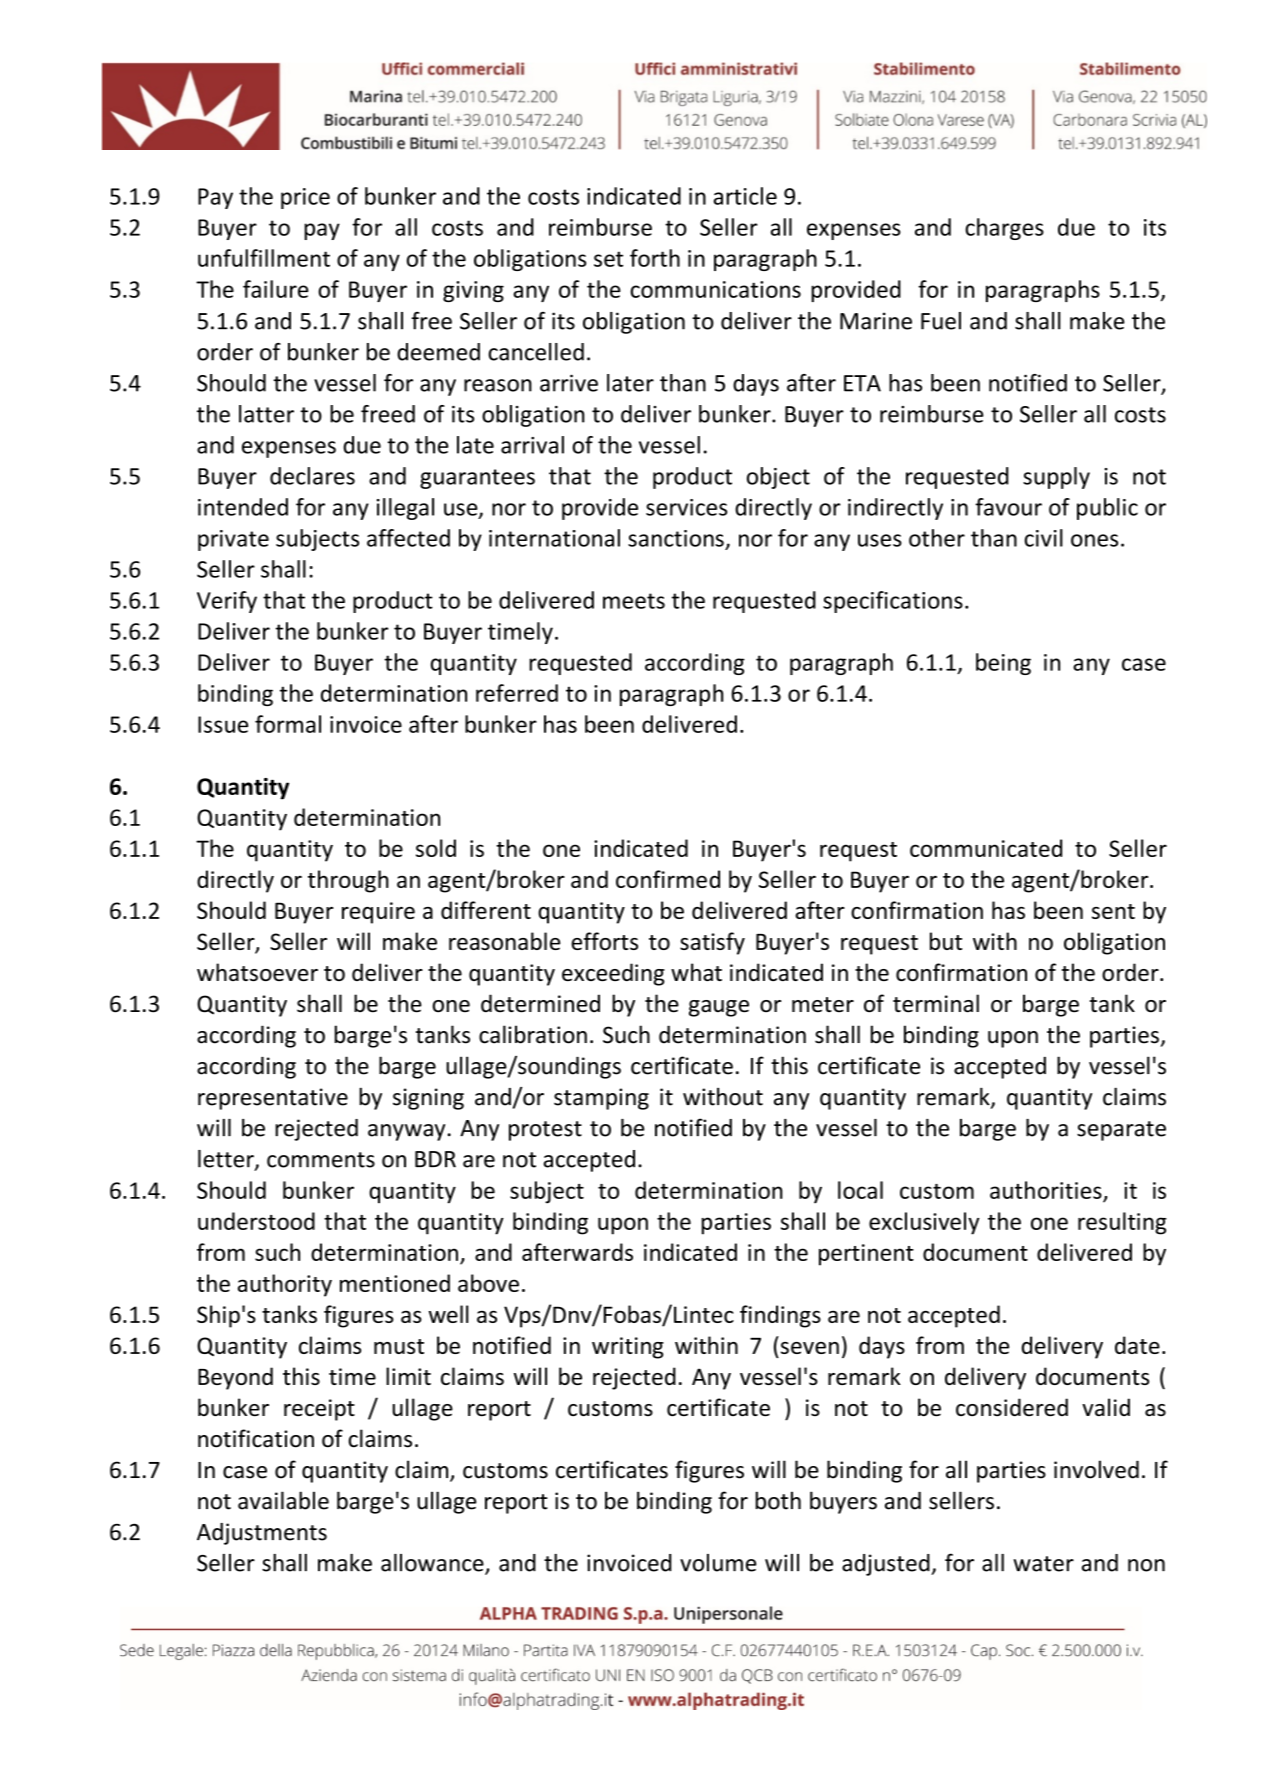  Describe the element at coordinates (408, 538) in the screenshot. I see `affected` at that location.
